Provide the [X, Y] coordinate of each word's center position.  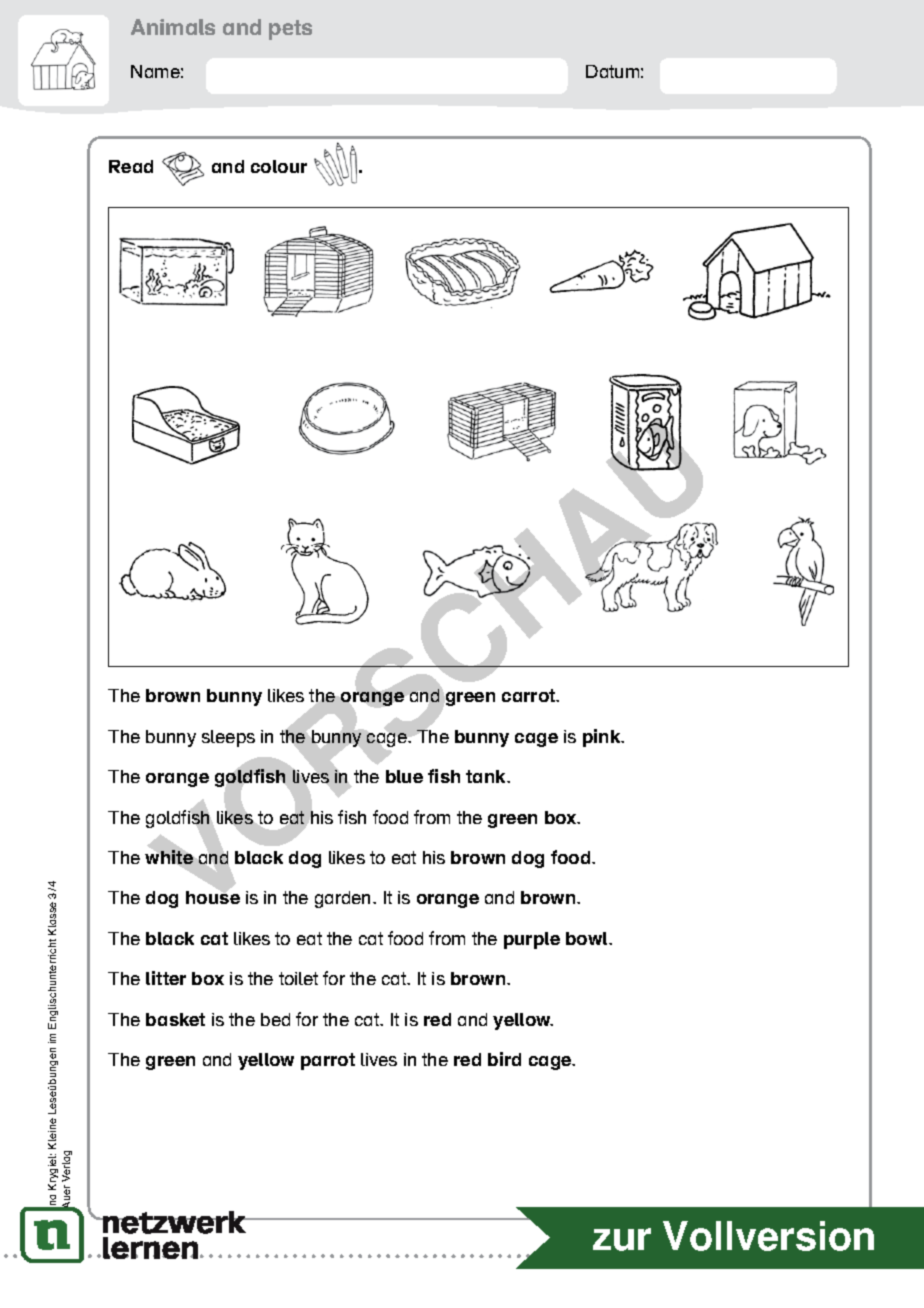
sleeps [228, 738]
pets [290, 30]
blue [404, 776]
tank [487, 776]
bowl [588, 938]
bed [275, 1019]
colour [279, 166]
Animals [173, 27]
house [213, 896]
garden [344, 899]
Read [131, 166]
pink [603, 738]
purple [532, 940]
